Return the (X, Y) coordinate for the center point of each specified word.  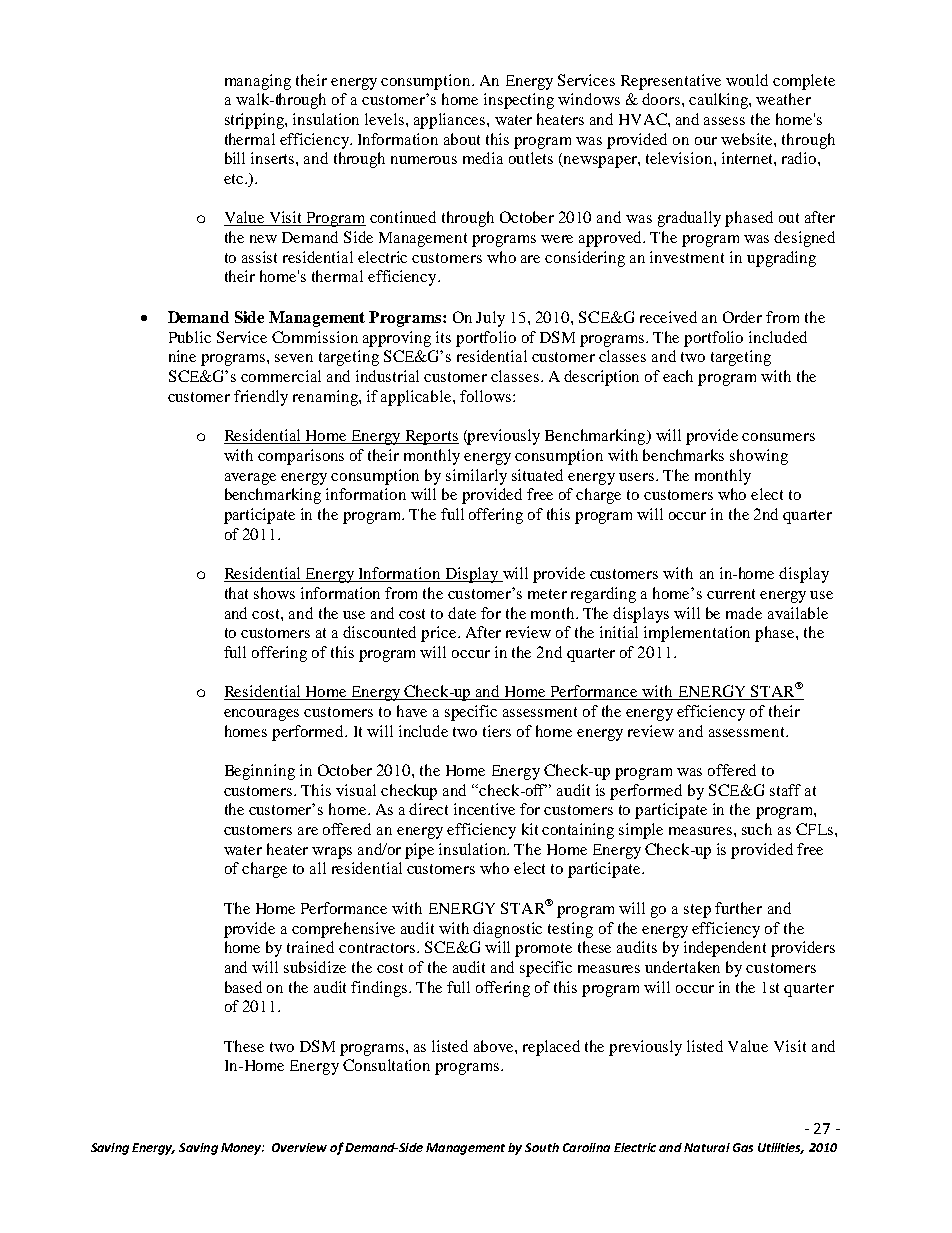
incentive (484, 809)
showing (759, 457)
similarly (476, 477)
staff (785, 790)
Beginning (260, 772)
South (542, 1147)
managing (258, 82)
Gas (743, 1147)
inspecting (519, 101)
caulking (719, 101)
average (250, 479)
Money (242, 1149)
